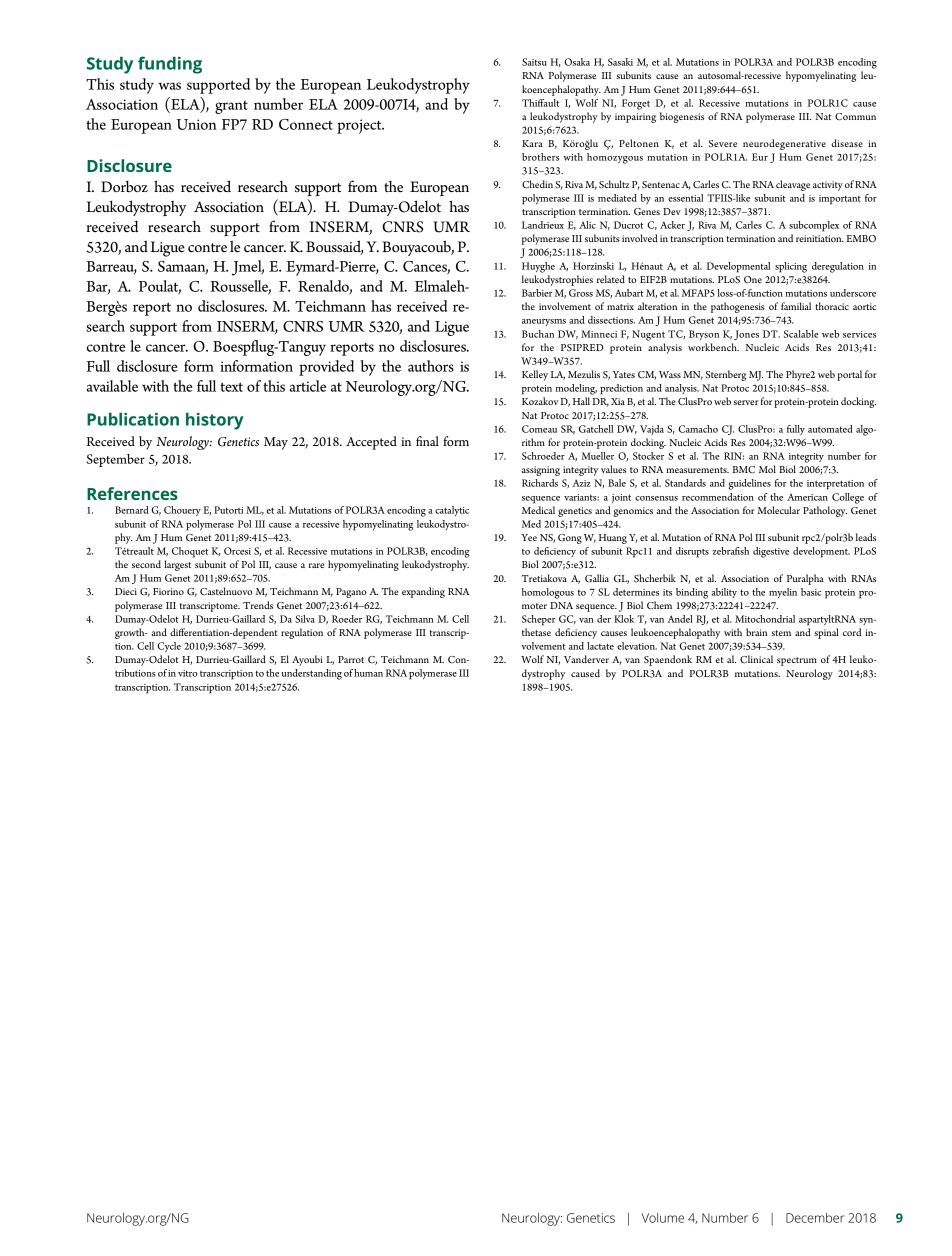 The image size is (952, 1256). I want to click on neurodegenerative, so click(784, 144).
